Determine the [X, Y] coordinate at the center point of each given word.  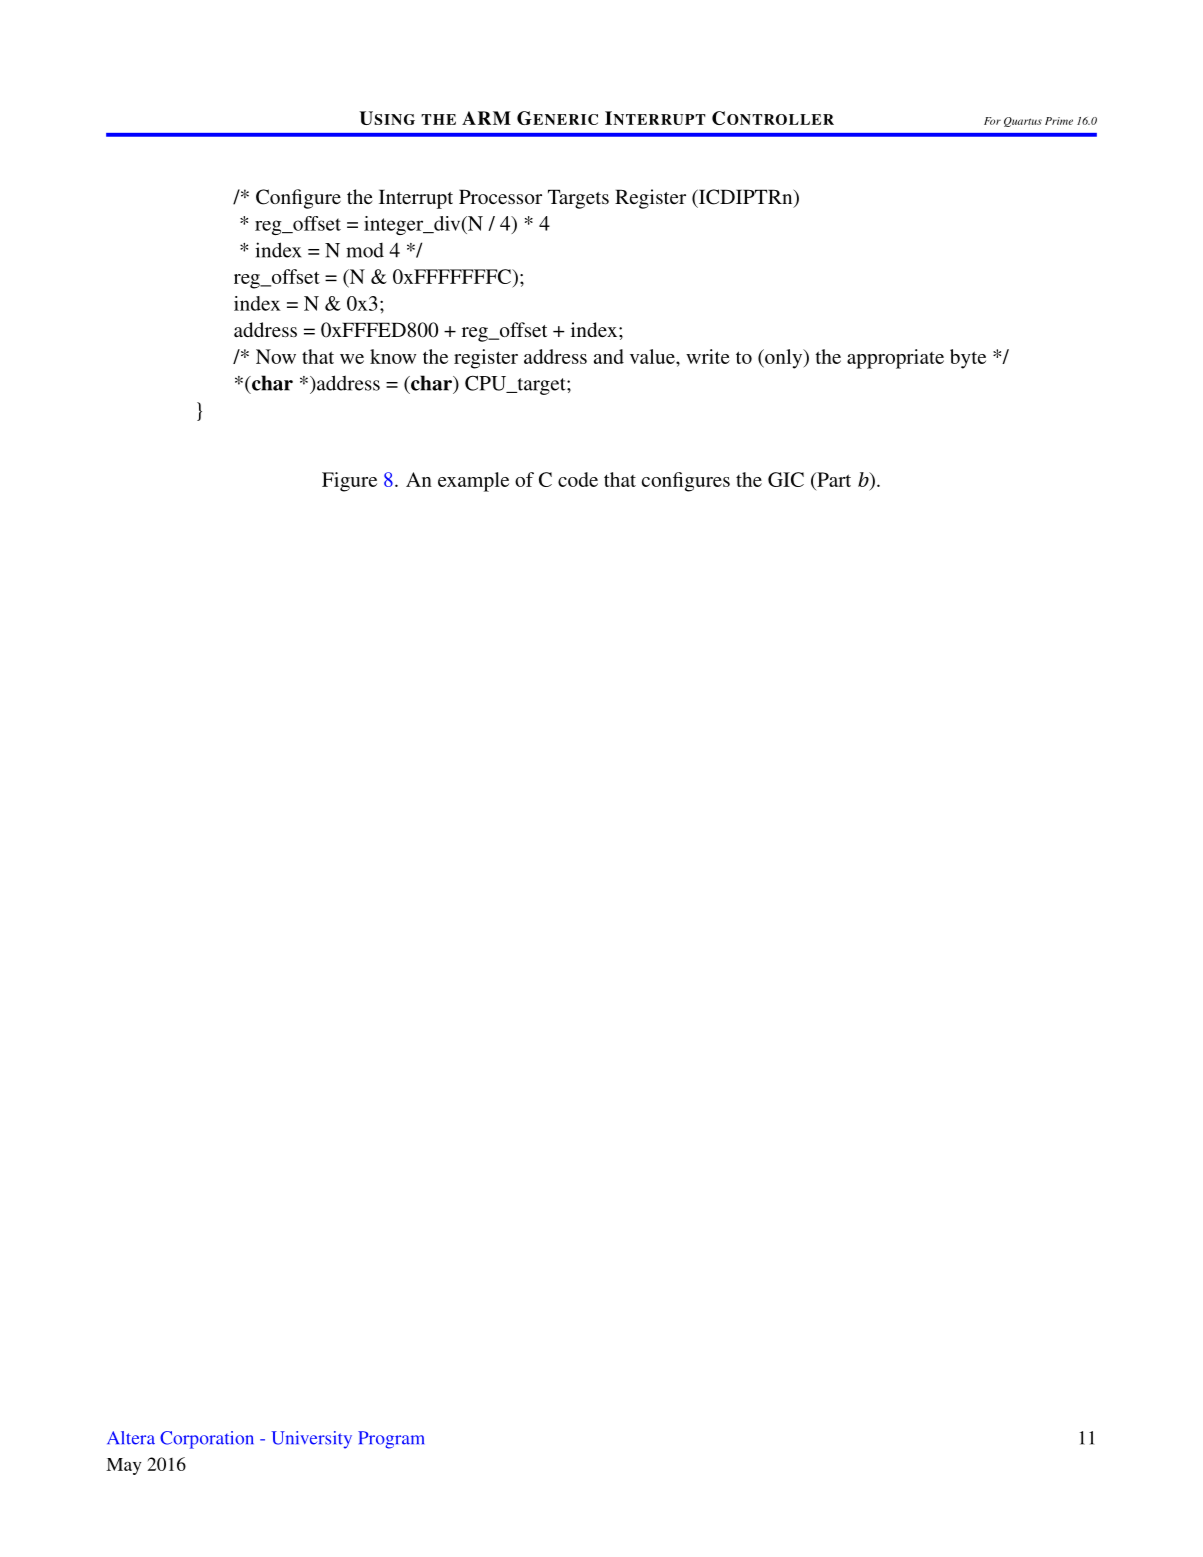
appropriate [895, 359]
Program [391, 1440]
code [578, 479]
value [653, 356]
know [393, 356]
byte [968, 359]
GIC [786, 479]
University [311, 1440]
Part [833, 479]
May [123, 1466]
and [609, 356]
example [473, 482]
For [992, 121]
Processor [500, 196]
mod [365, 250]
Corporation [207, 1440]
